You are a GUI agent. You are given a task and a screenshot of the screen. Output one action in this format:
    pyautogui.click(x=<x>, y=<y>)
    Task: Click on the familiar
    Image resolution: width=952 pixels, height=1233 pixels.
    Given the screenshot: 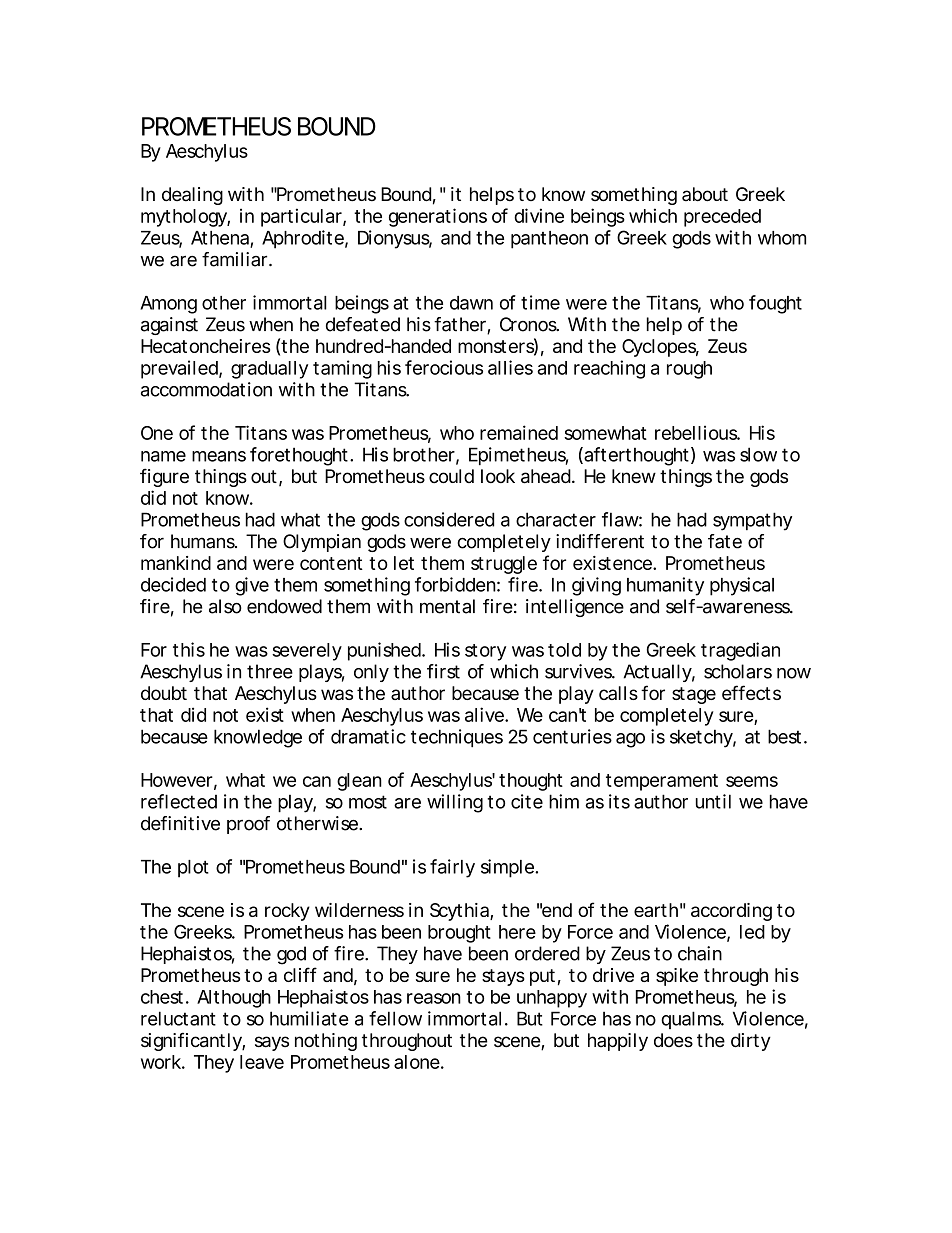 What is the action you would take?
    pyautogui.click(x=234, y=259)
